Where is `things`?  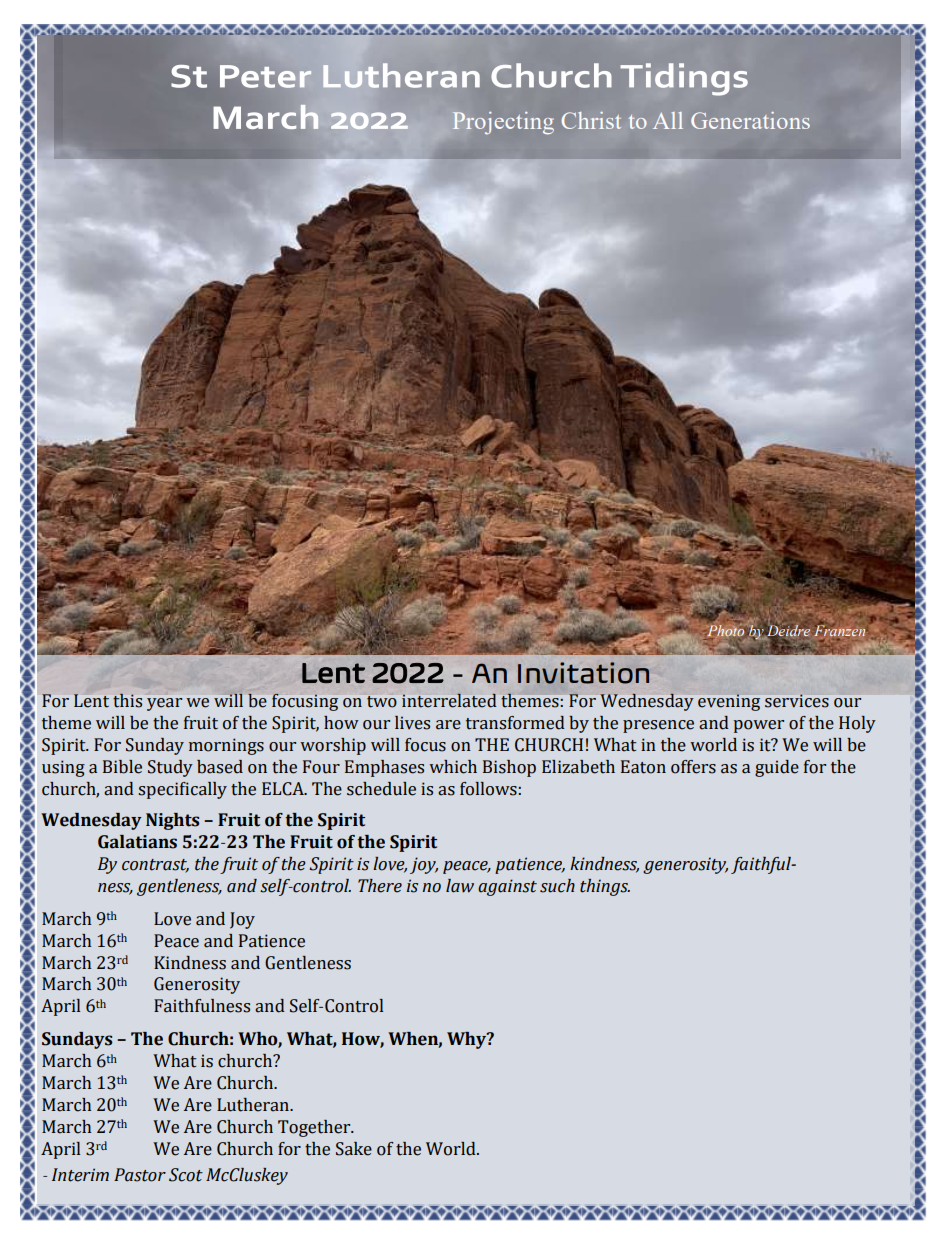 things is located at coordinates (605, 887).
